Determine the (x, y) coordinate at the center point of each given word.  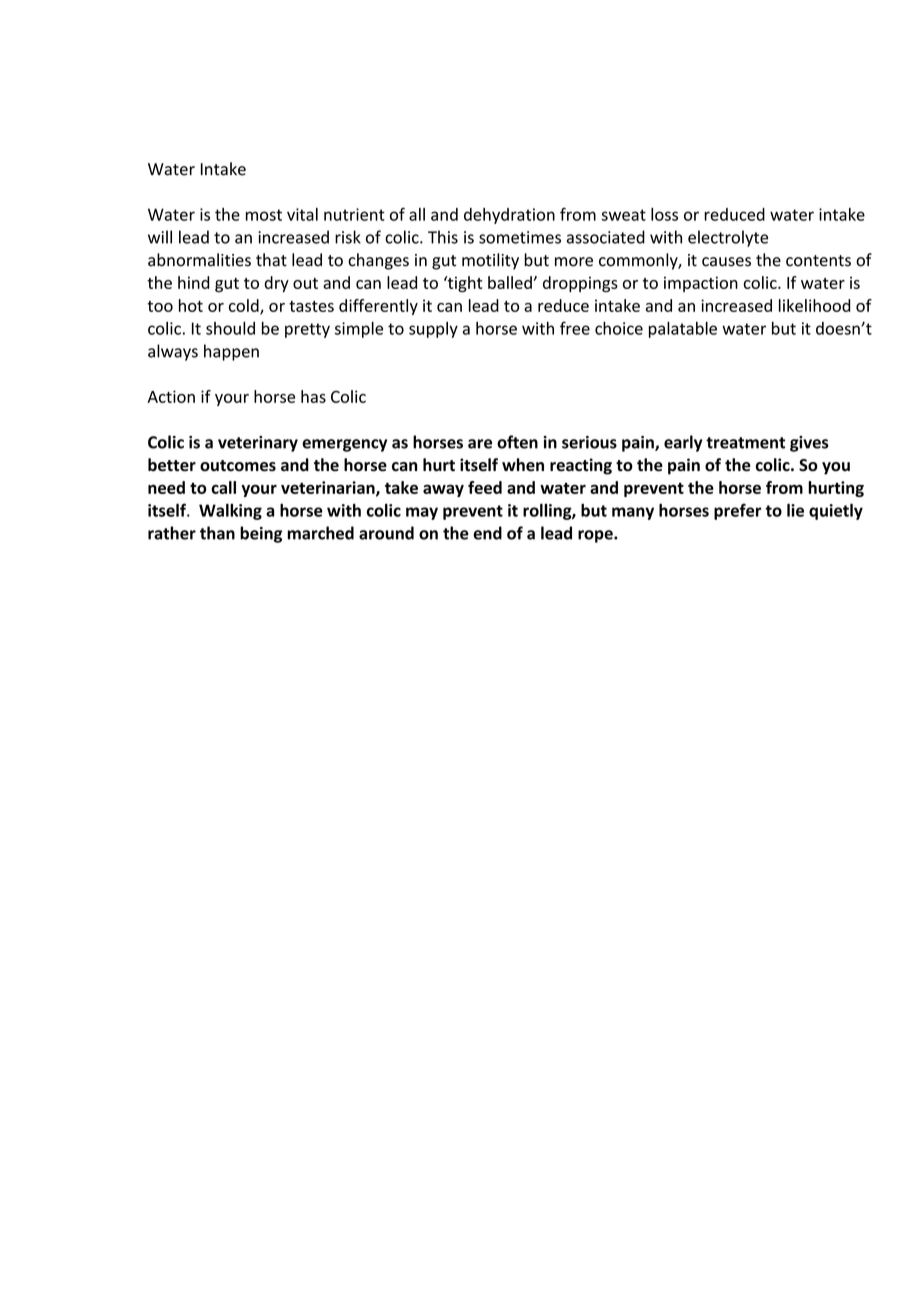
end (487, 533)
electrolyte (728, 238)
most (264, 215)
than (217, 533)
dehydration (509, 216)
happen (231, 352)
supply (433, 330)
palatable (683, 330)
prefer (738, 511)
